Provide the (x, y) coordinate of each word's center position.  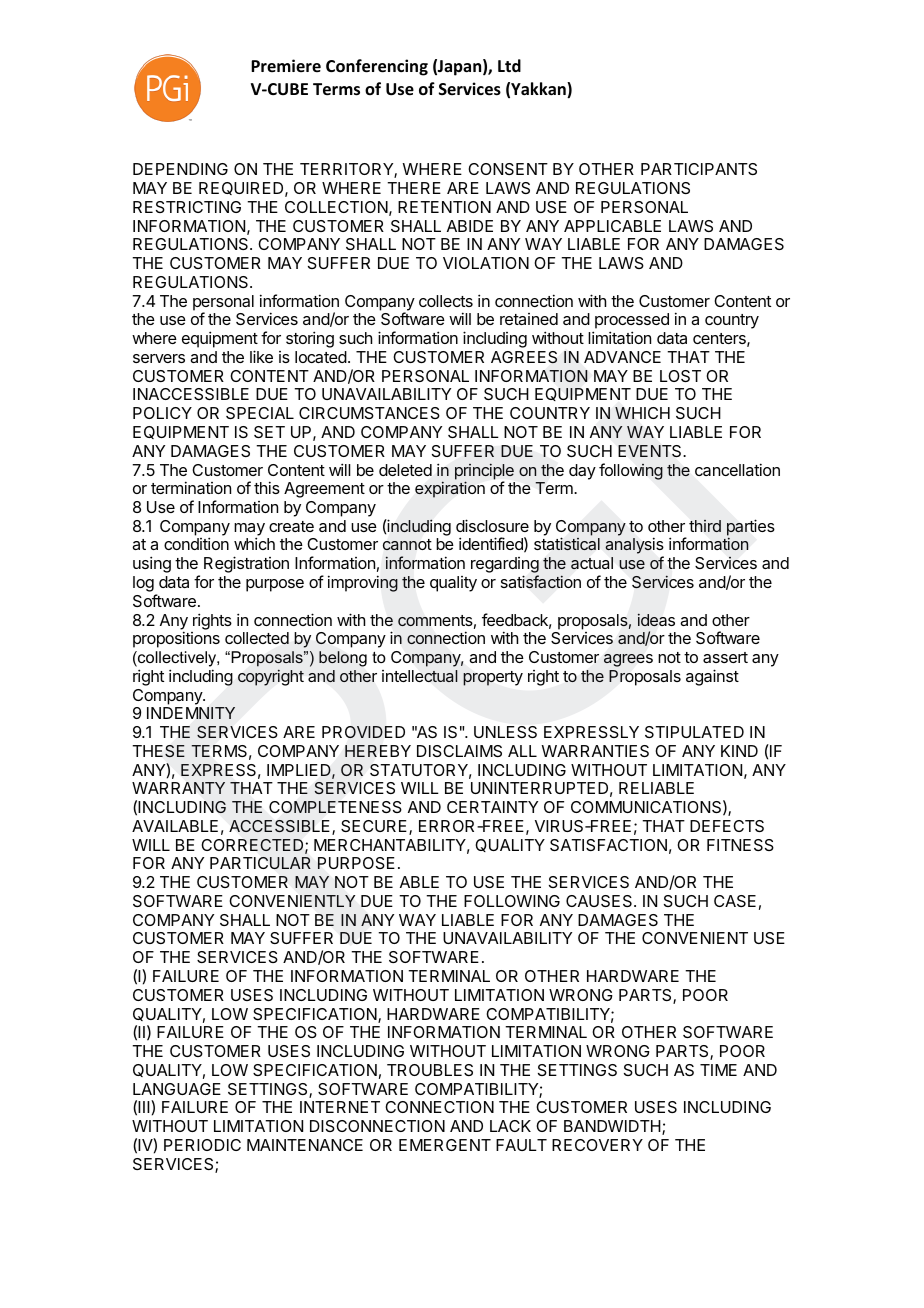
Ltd (509, 65)
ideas (656, 619)
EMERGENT (445, 1145)
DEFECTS (727, 826)
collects (446, 301)
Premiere (286, 65)
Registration (246, 564)
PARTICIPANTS (699, 169)
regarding (505, 566)
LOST (680, 376)
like (261, 356)
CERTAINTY (492, 807)
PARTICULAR (260, 863)
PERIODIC (202, 1145)
